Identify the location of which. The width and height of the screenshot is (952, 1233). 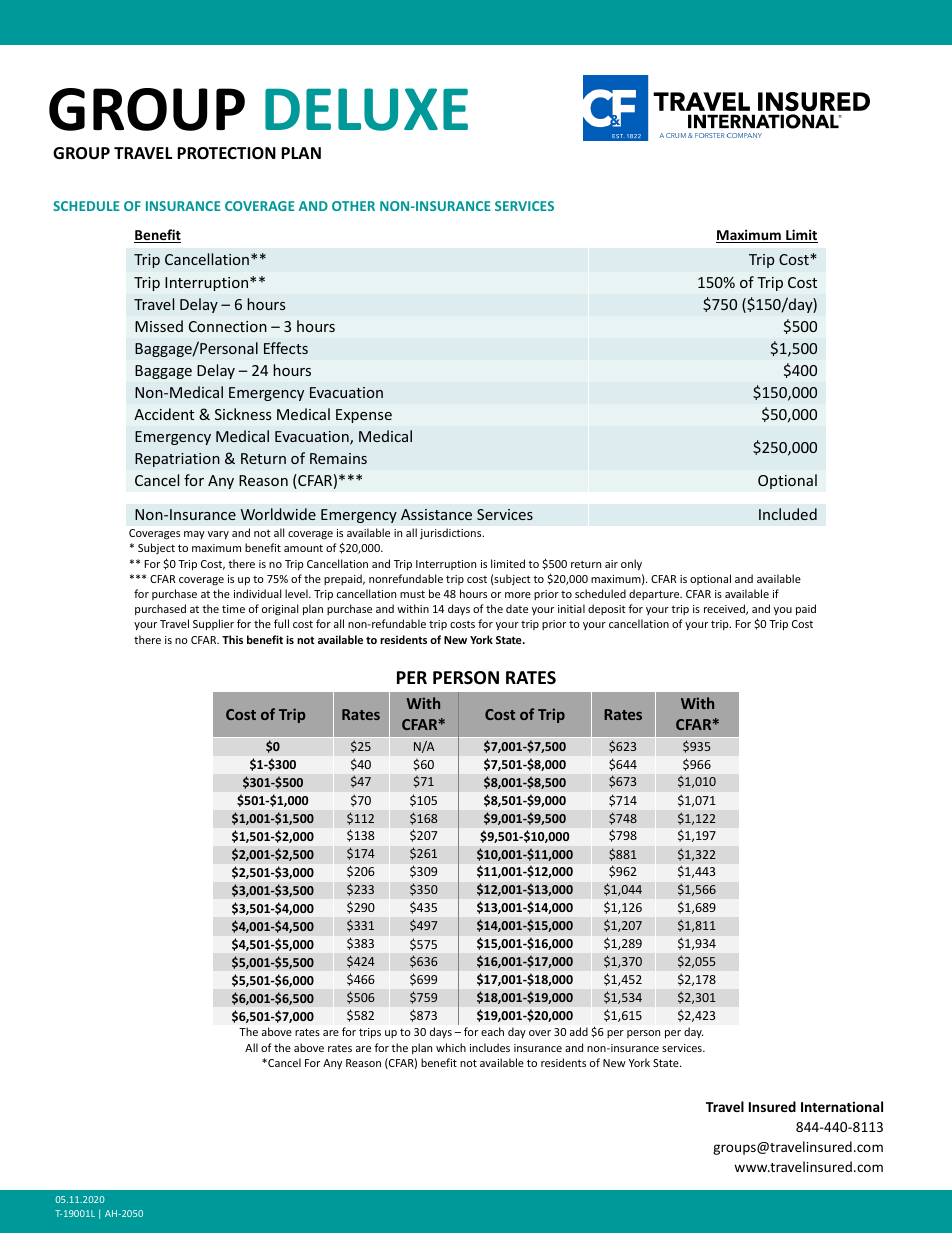
(451, 1047).
